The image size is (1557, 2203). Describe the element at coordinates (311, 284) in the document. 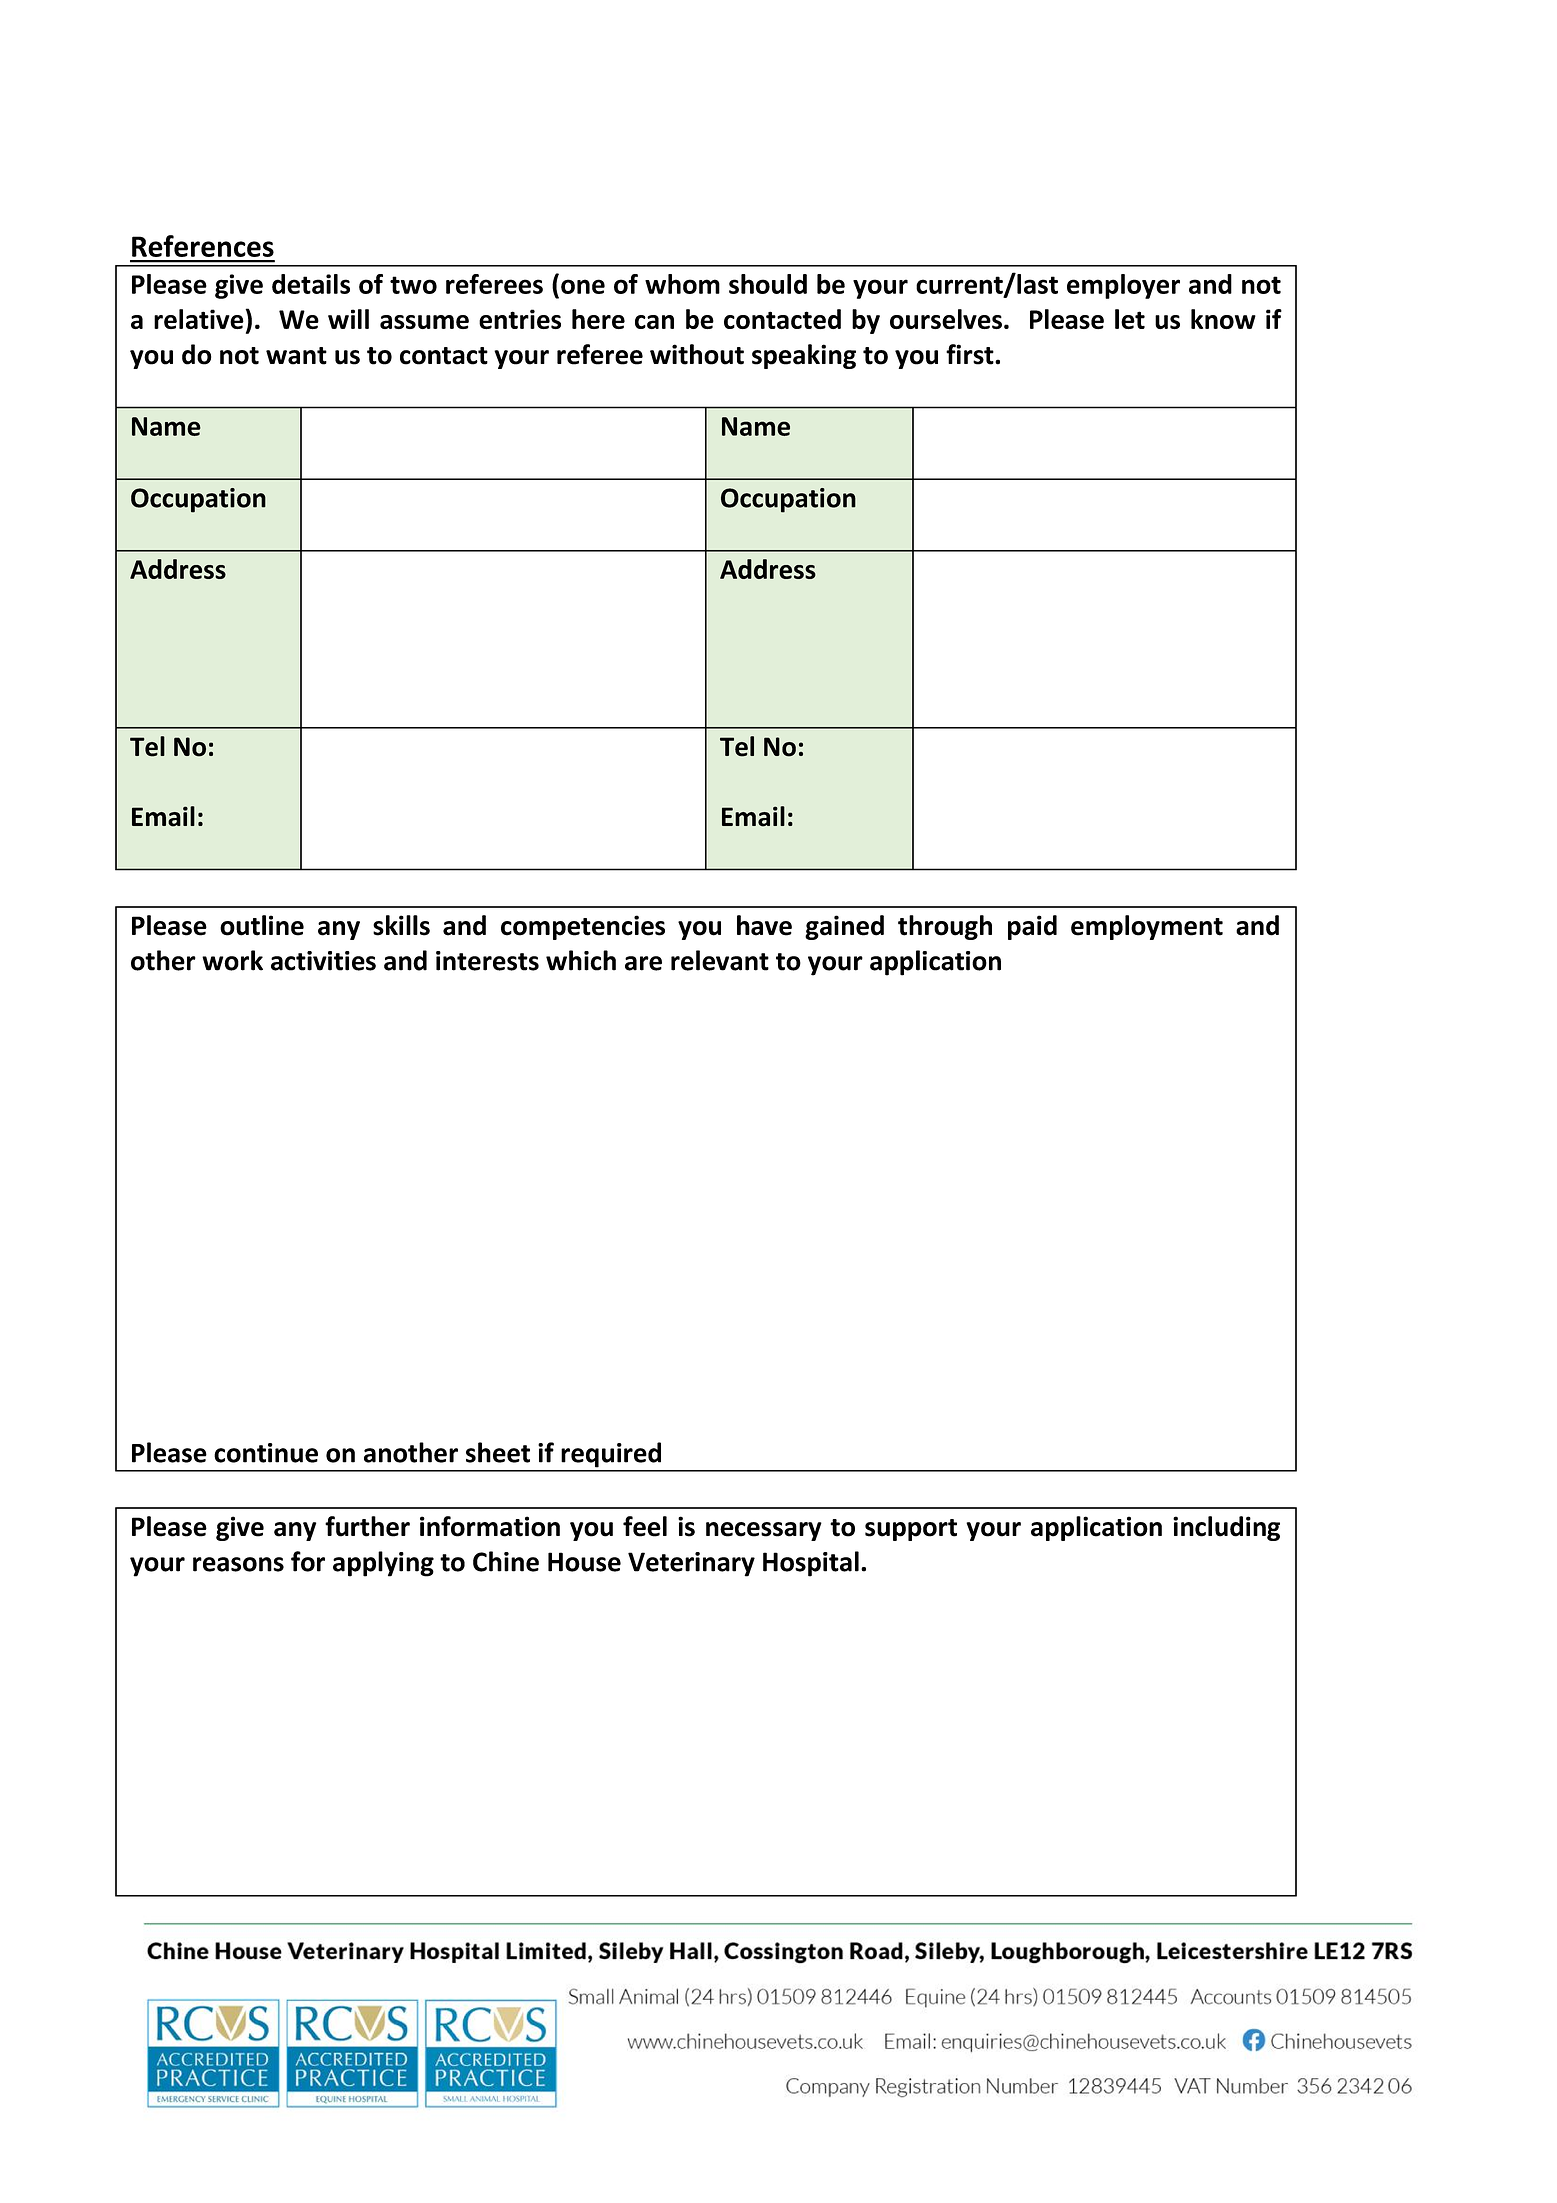

I see `details` at that location.
